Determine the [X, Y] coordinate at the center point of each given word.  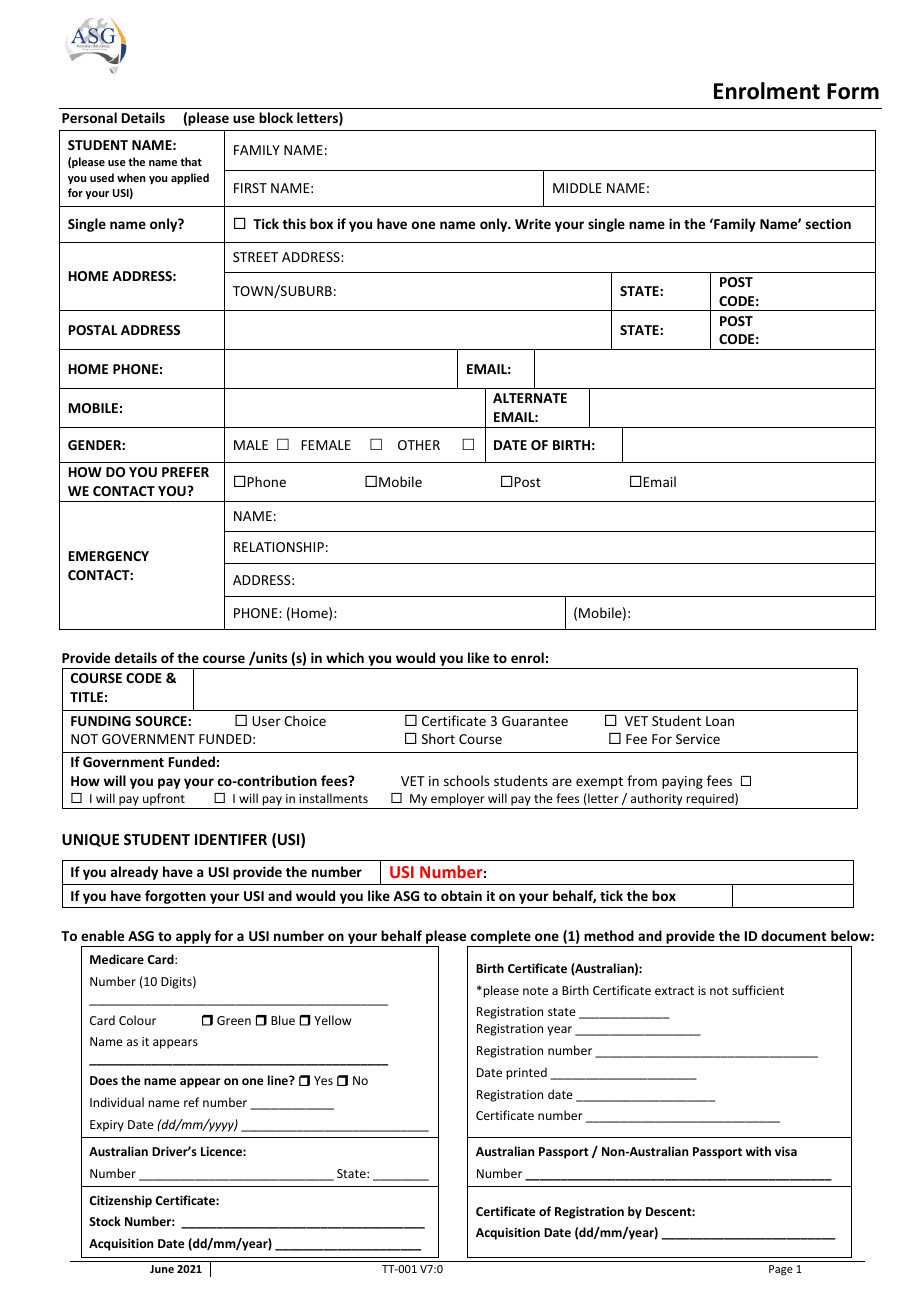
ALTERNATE [530, 398]
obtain [461, 895]
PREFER [185, 472]
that [191, 161]
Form [853, 91]
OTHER [419, 445]
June [162, 1269]
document [793, 935]
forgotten [175, 897]
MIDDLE [577, 188]
